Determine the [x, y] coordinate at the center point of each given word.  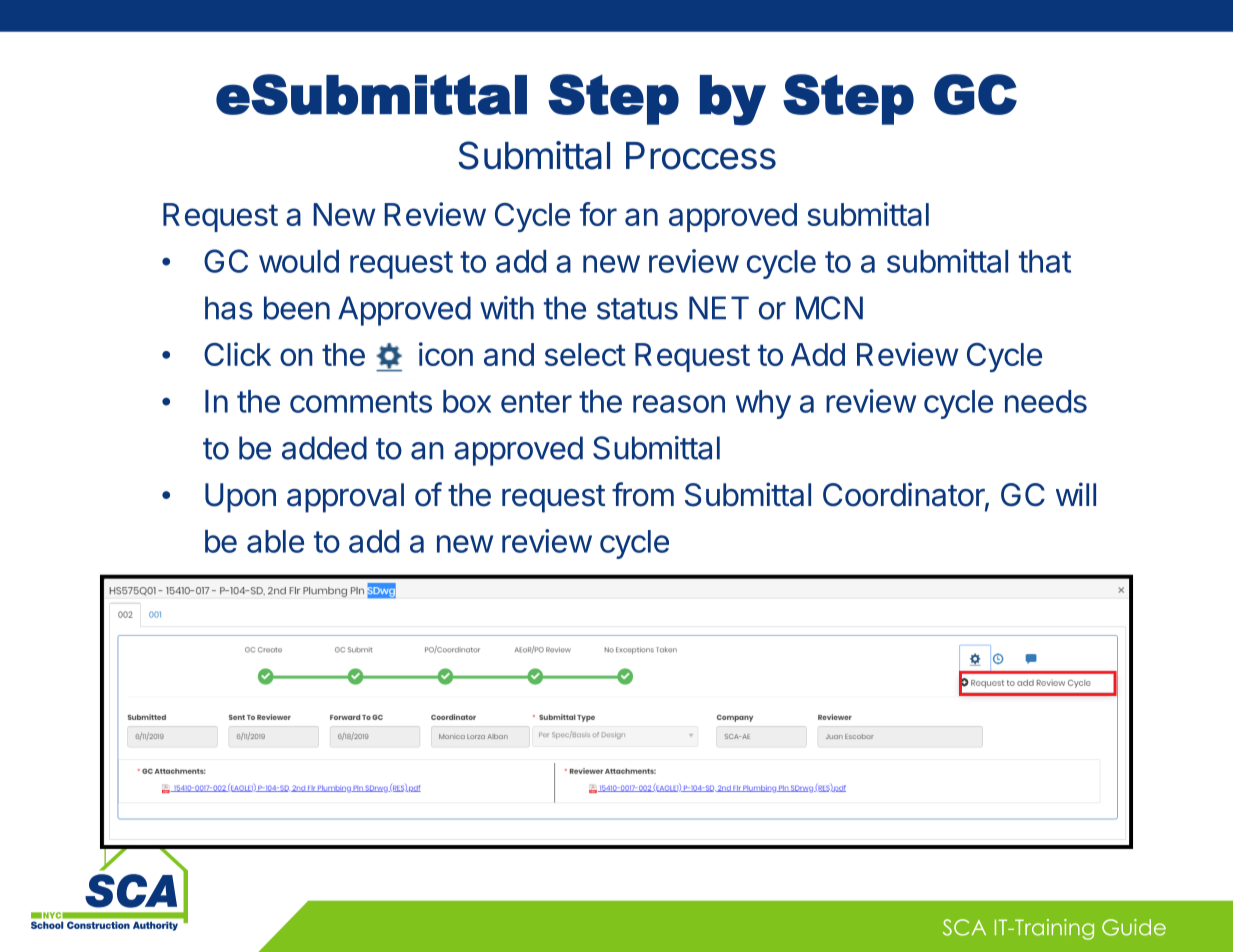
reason [679, 404]
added [324, 448]
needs [1046, 401]
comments [361, 402]
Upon [240, 498]
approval [345, 498]
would [299, 261]
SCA [964, 927]
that [1045, 261]
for [598, 214]
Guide [1134, 927]
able [275, 541]
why [763, 404]
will [1076, 494]
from [643, 494]
